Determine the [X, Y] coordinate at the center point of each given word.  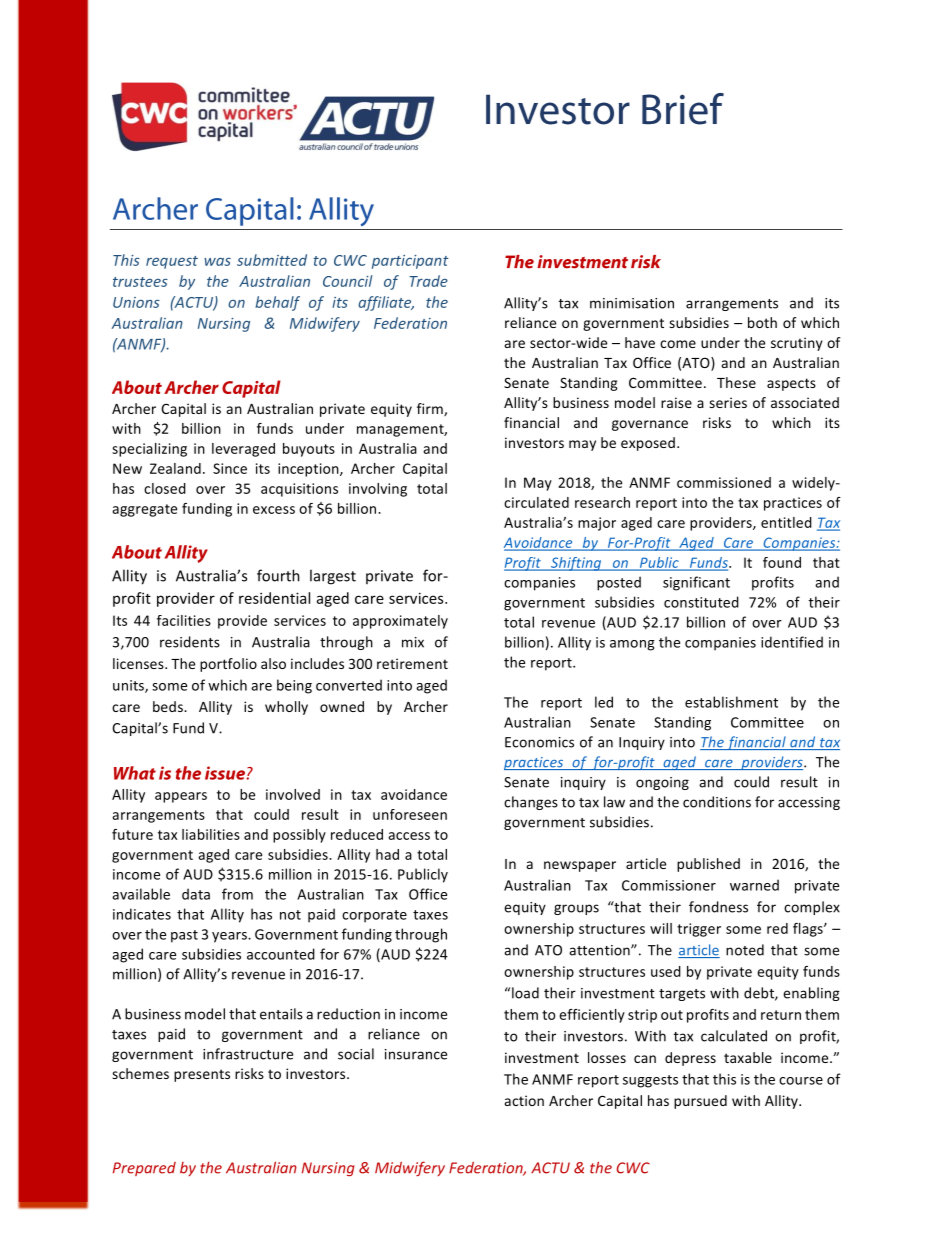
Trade [428, 281]
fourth [278, 575]
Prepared [144, 1169]
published [708, 865]
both [762, 322]
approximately [400, 622]
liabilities [211, 834]
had [387, 854]
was [217, 262]
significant [696, 583]
